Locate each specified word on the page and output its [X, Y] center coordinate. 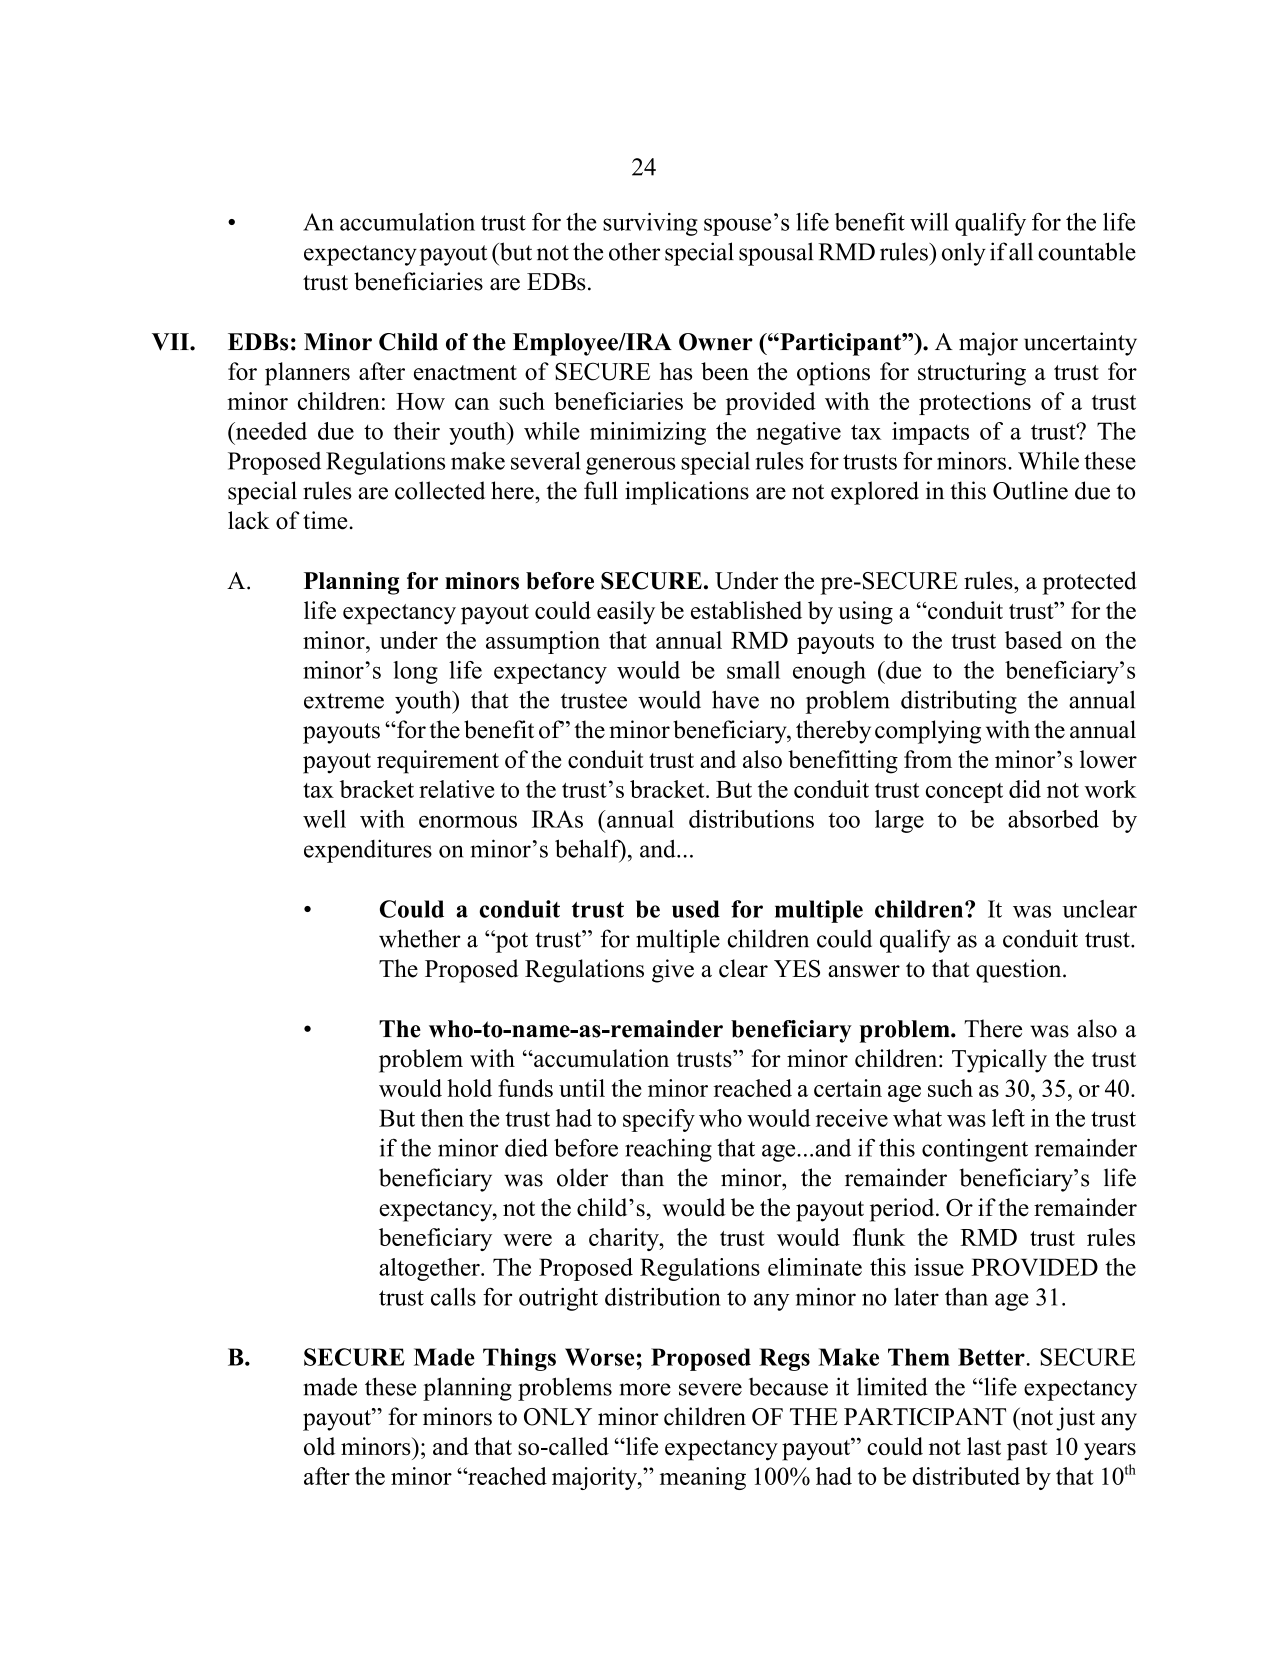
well [324, 819]
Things [519, 1359]
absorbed [1053, 819]
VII [171, 342]
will [929, 222]
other [634, 251]
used [696, 909]
